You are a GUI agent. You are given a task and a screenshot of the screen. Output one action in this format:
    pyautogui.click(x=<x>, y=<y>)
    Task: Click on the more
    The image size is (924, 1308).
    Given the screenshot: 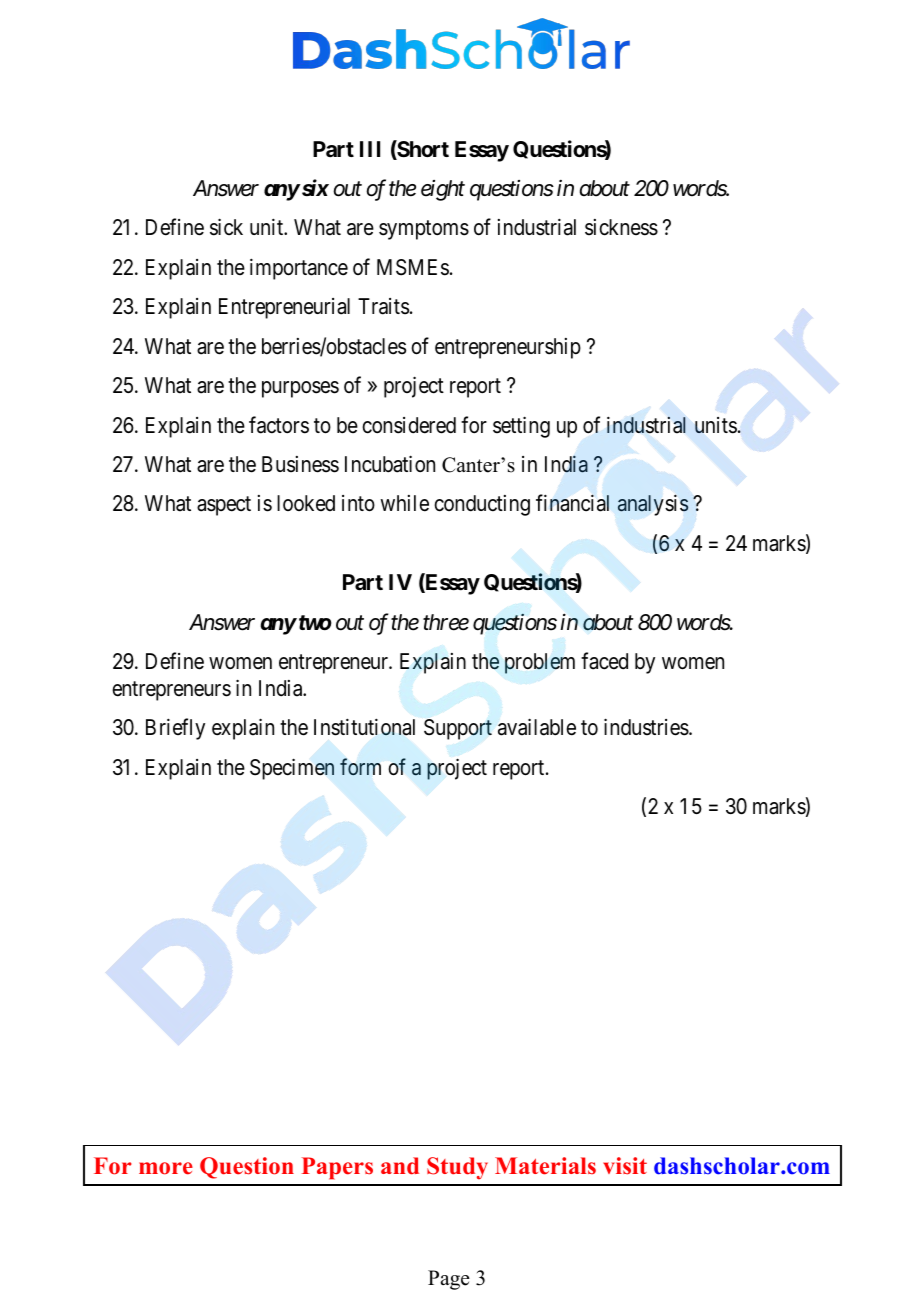 What is the action you would take?
    pyautogui.click(x=166, y=1168)
